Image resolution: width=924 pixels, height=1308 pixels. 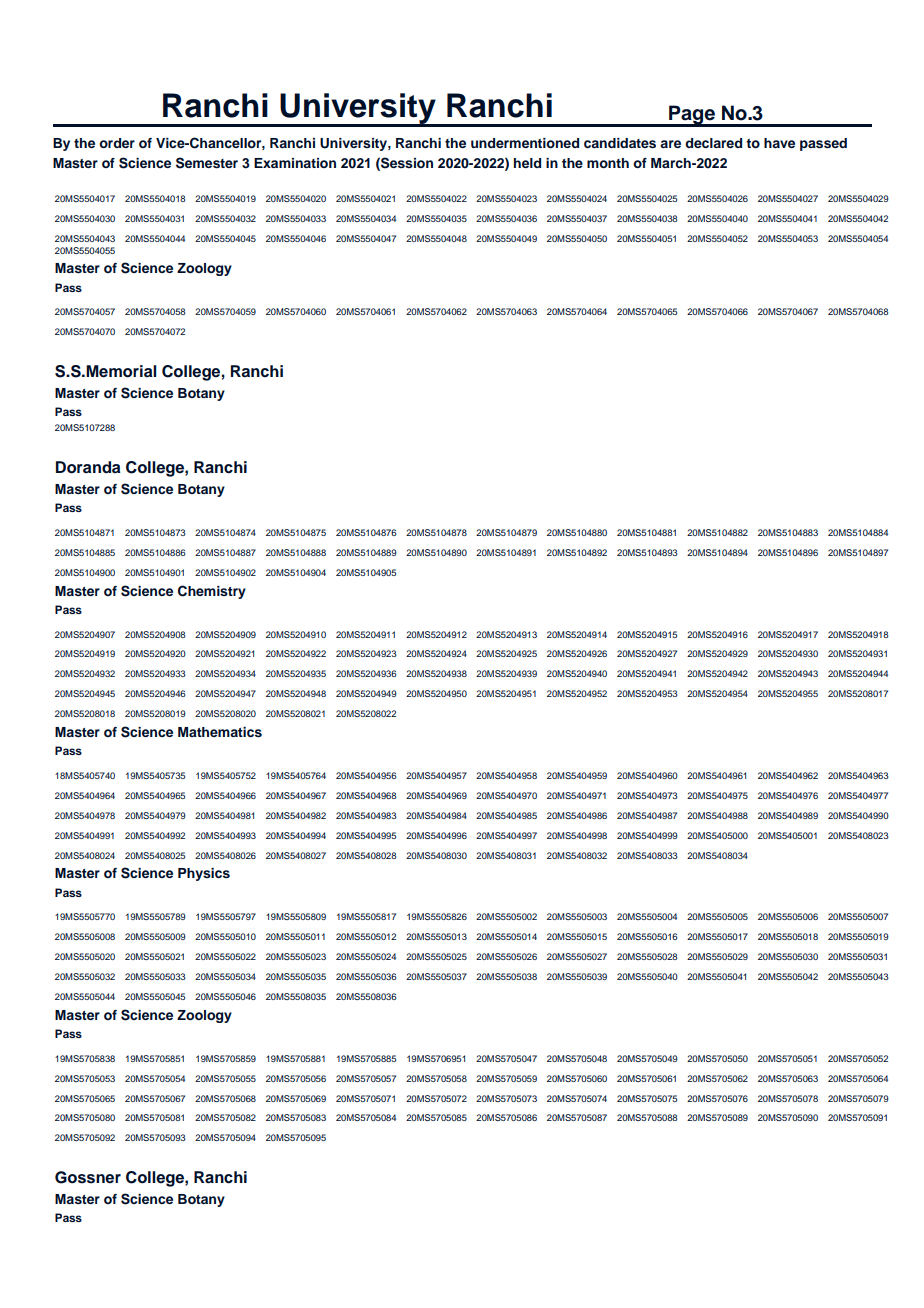 What do you see at coordinates (525, 143) in the page?
I see `undermentioned` at bounding box center [525, 143].
